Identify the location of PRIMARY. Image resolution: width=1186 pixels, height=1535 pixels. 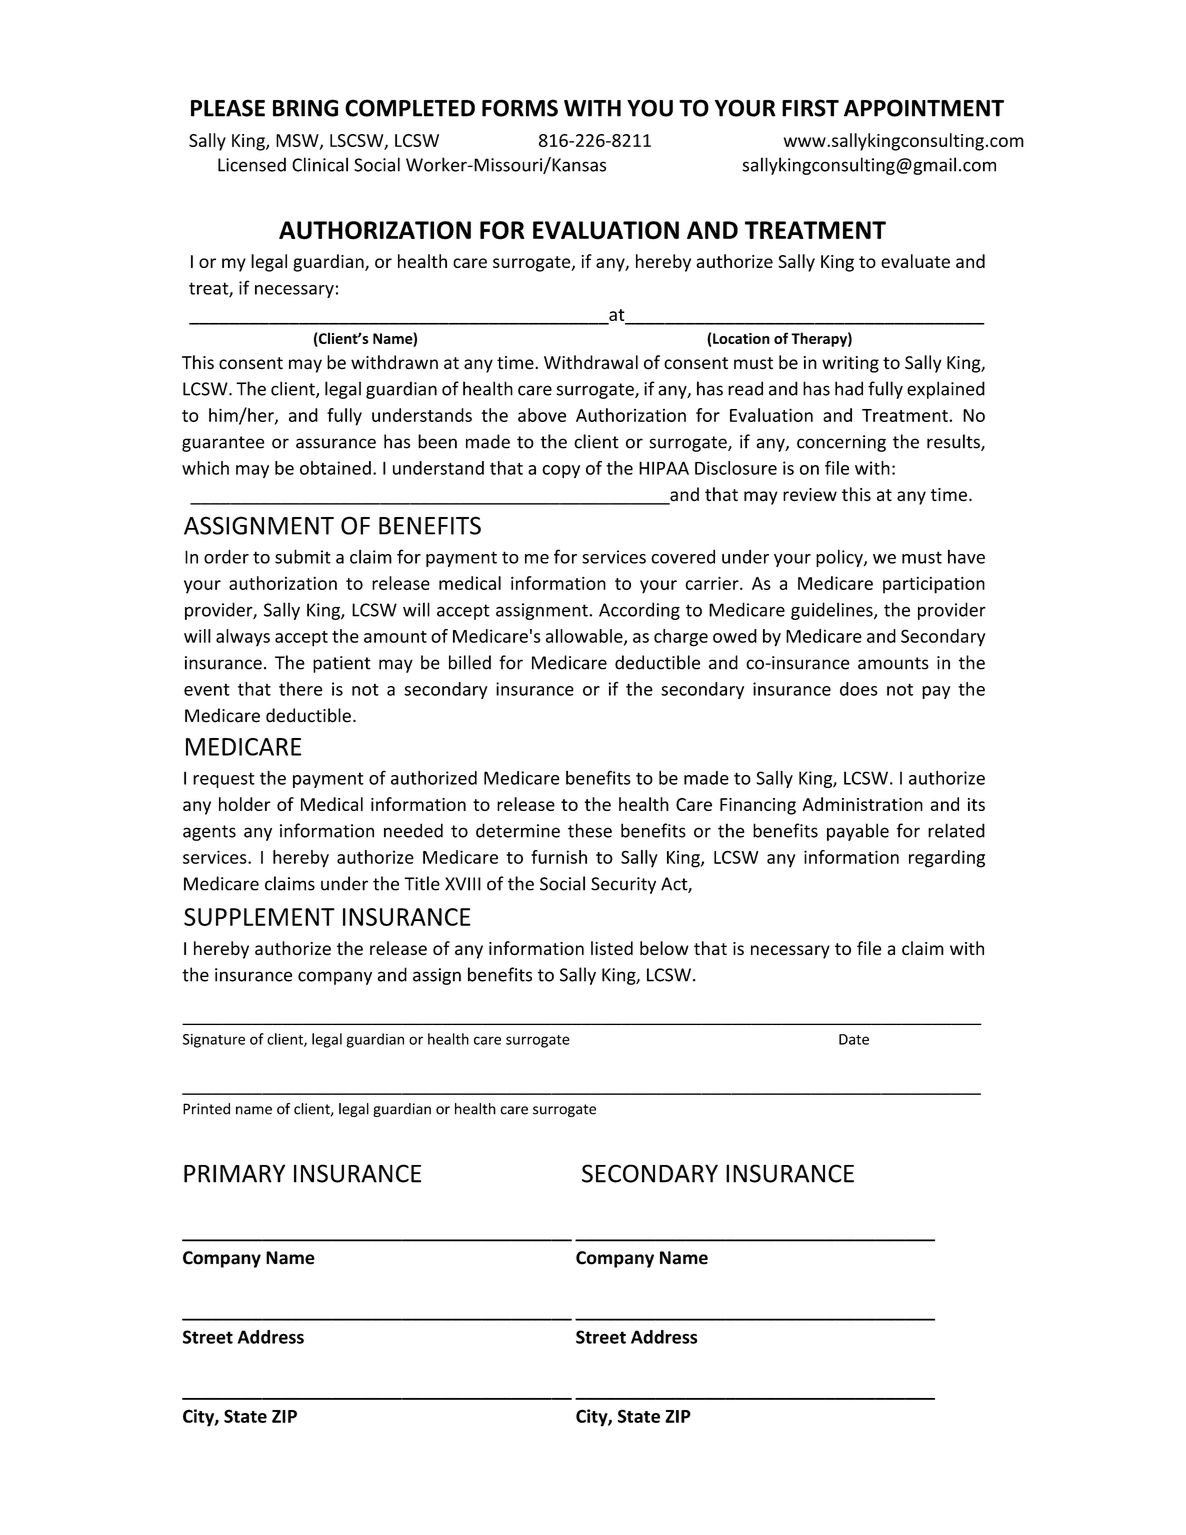
(234, 1173).
